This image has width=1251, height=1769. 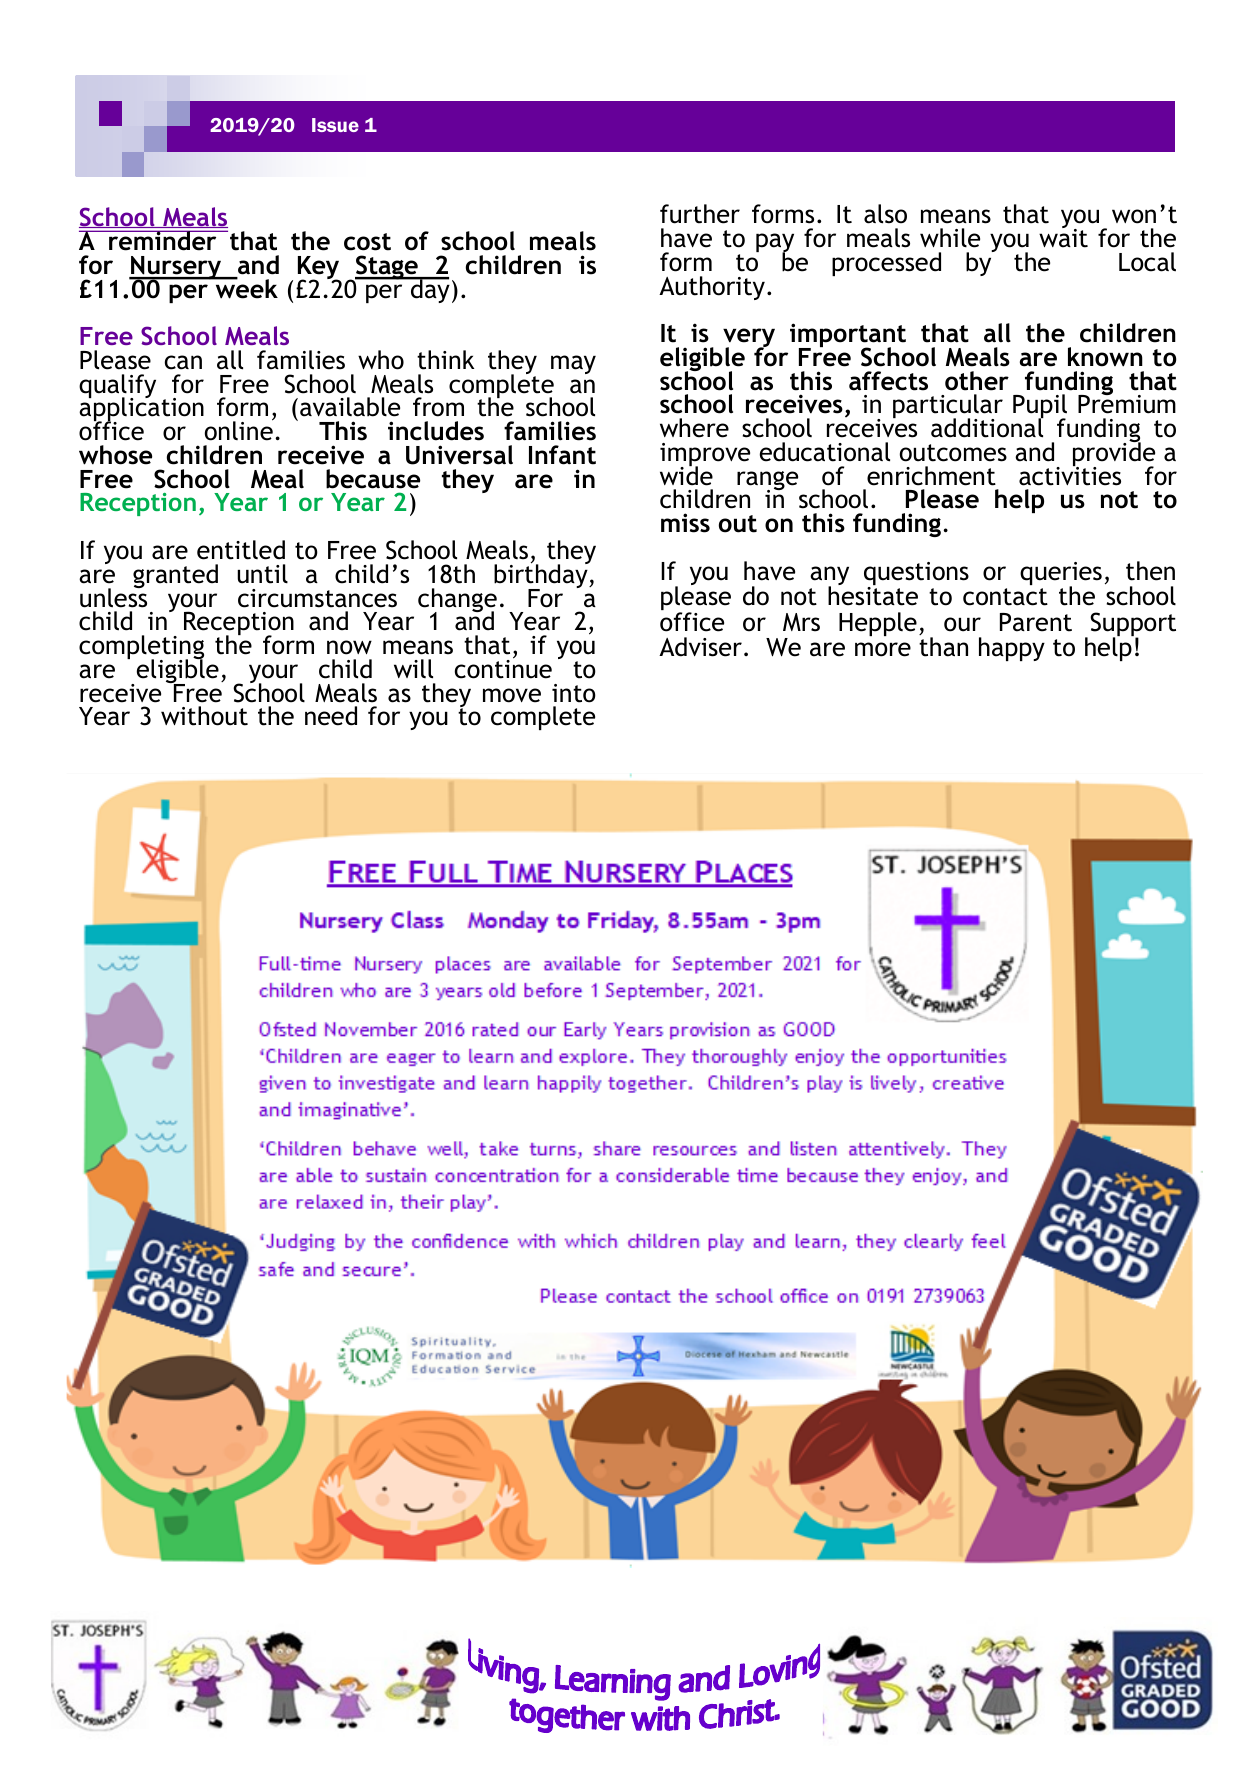 What do you see at coordinates (574, 693) in the image?
I see `into` at bounding box center [574, 693].
